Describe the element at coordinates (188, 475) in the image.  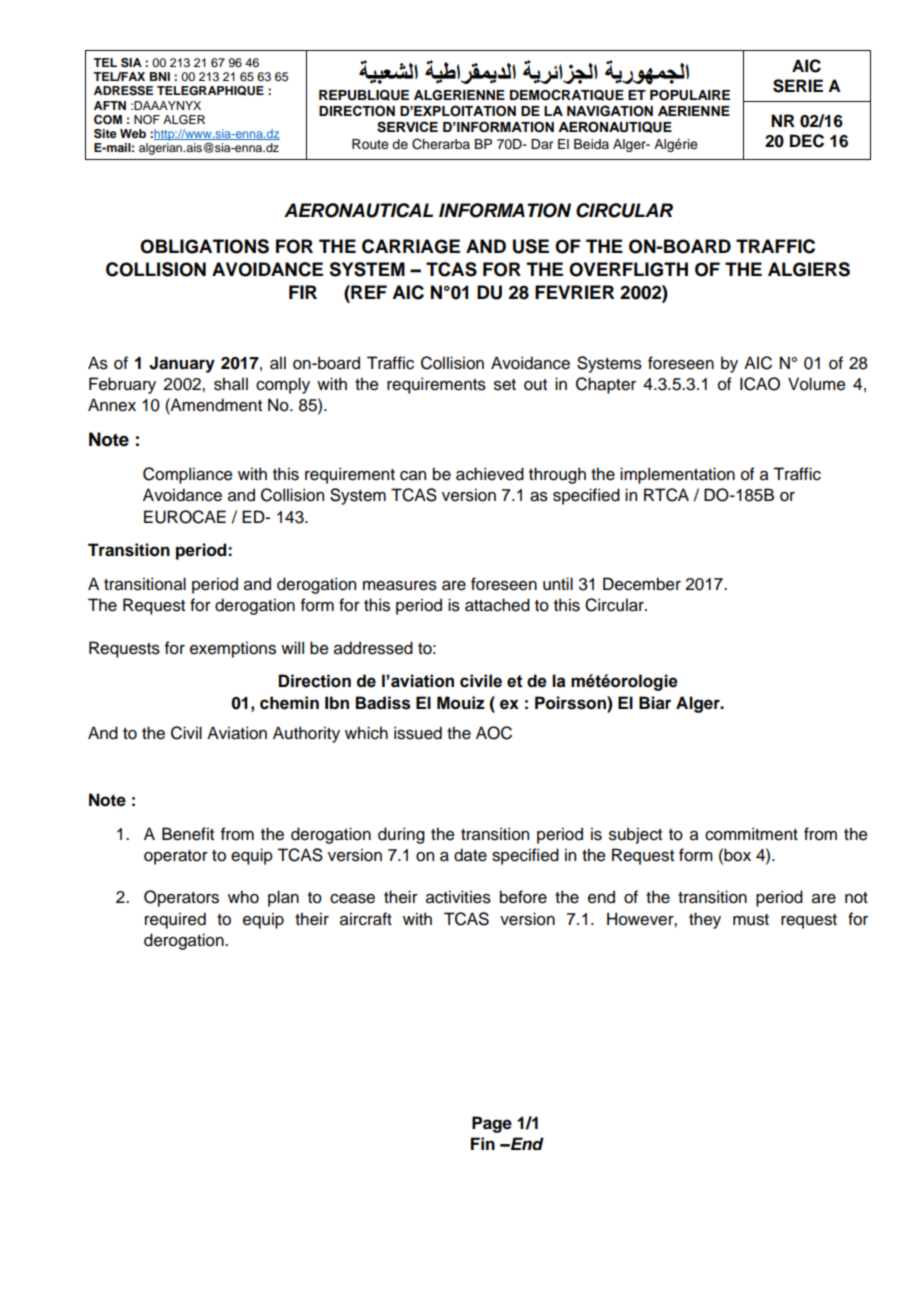
I see `Compliance` at that location.
